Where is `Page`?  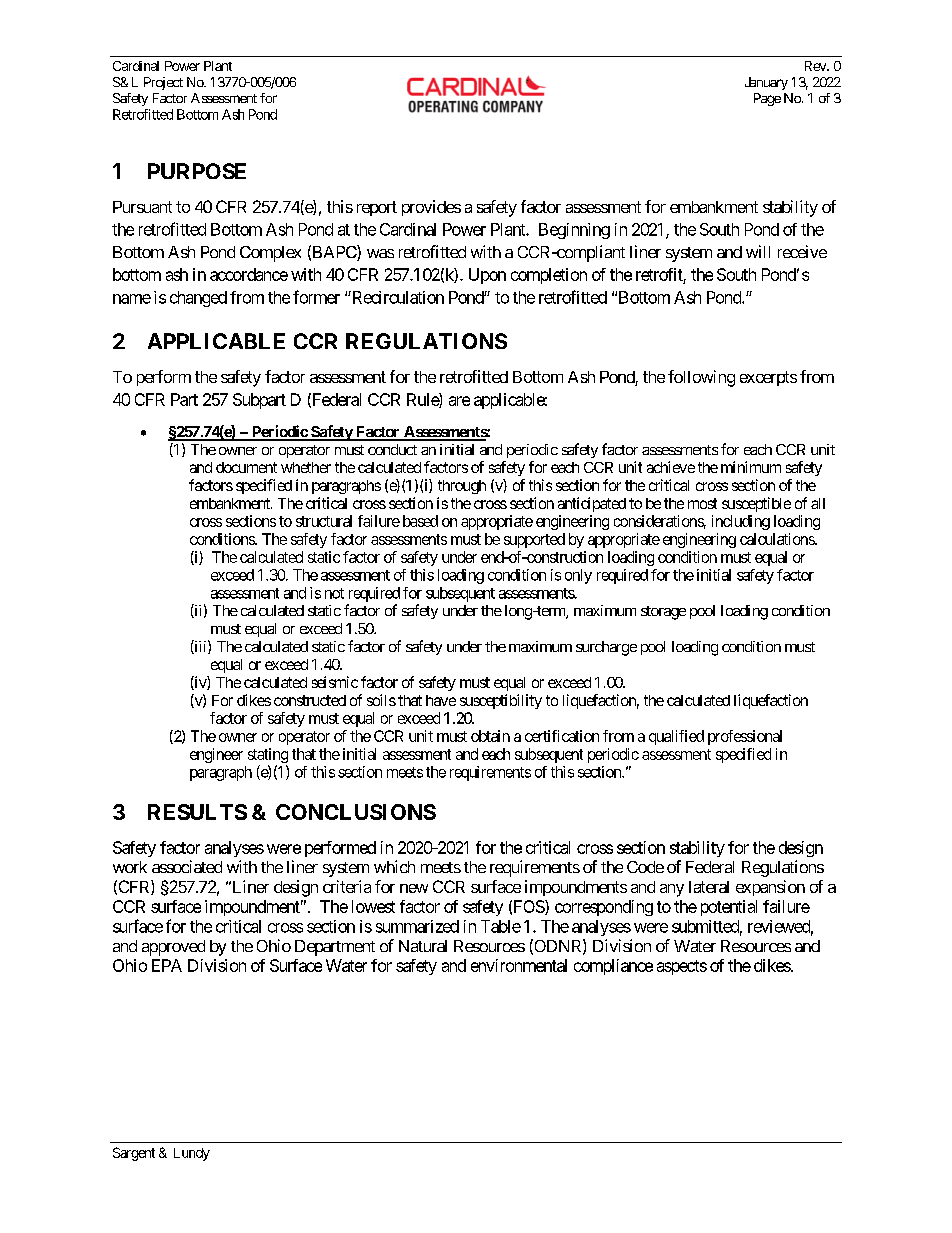 Page is located at coordinates (767, 99).
